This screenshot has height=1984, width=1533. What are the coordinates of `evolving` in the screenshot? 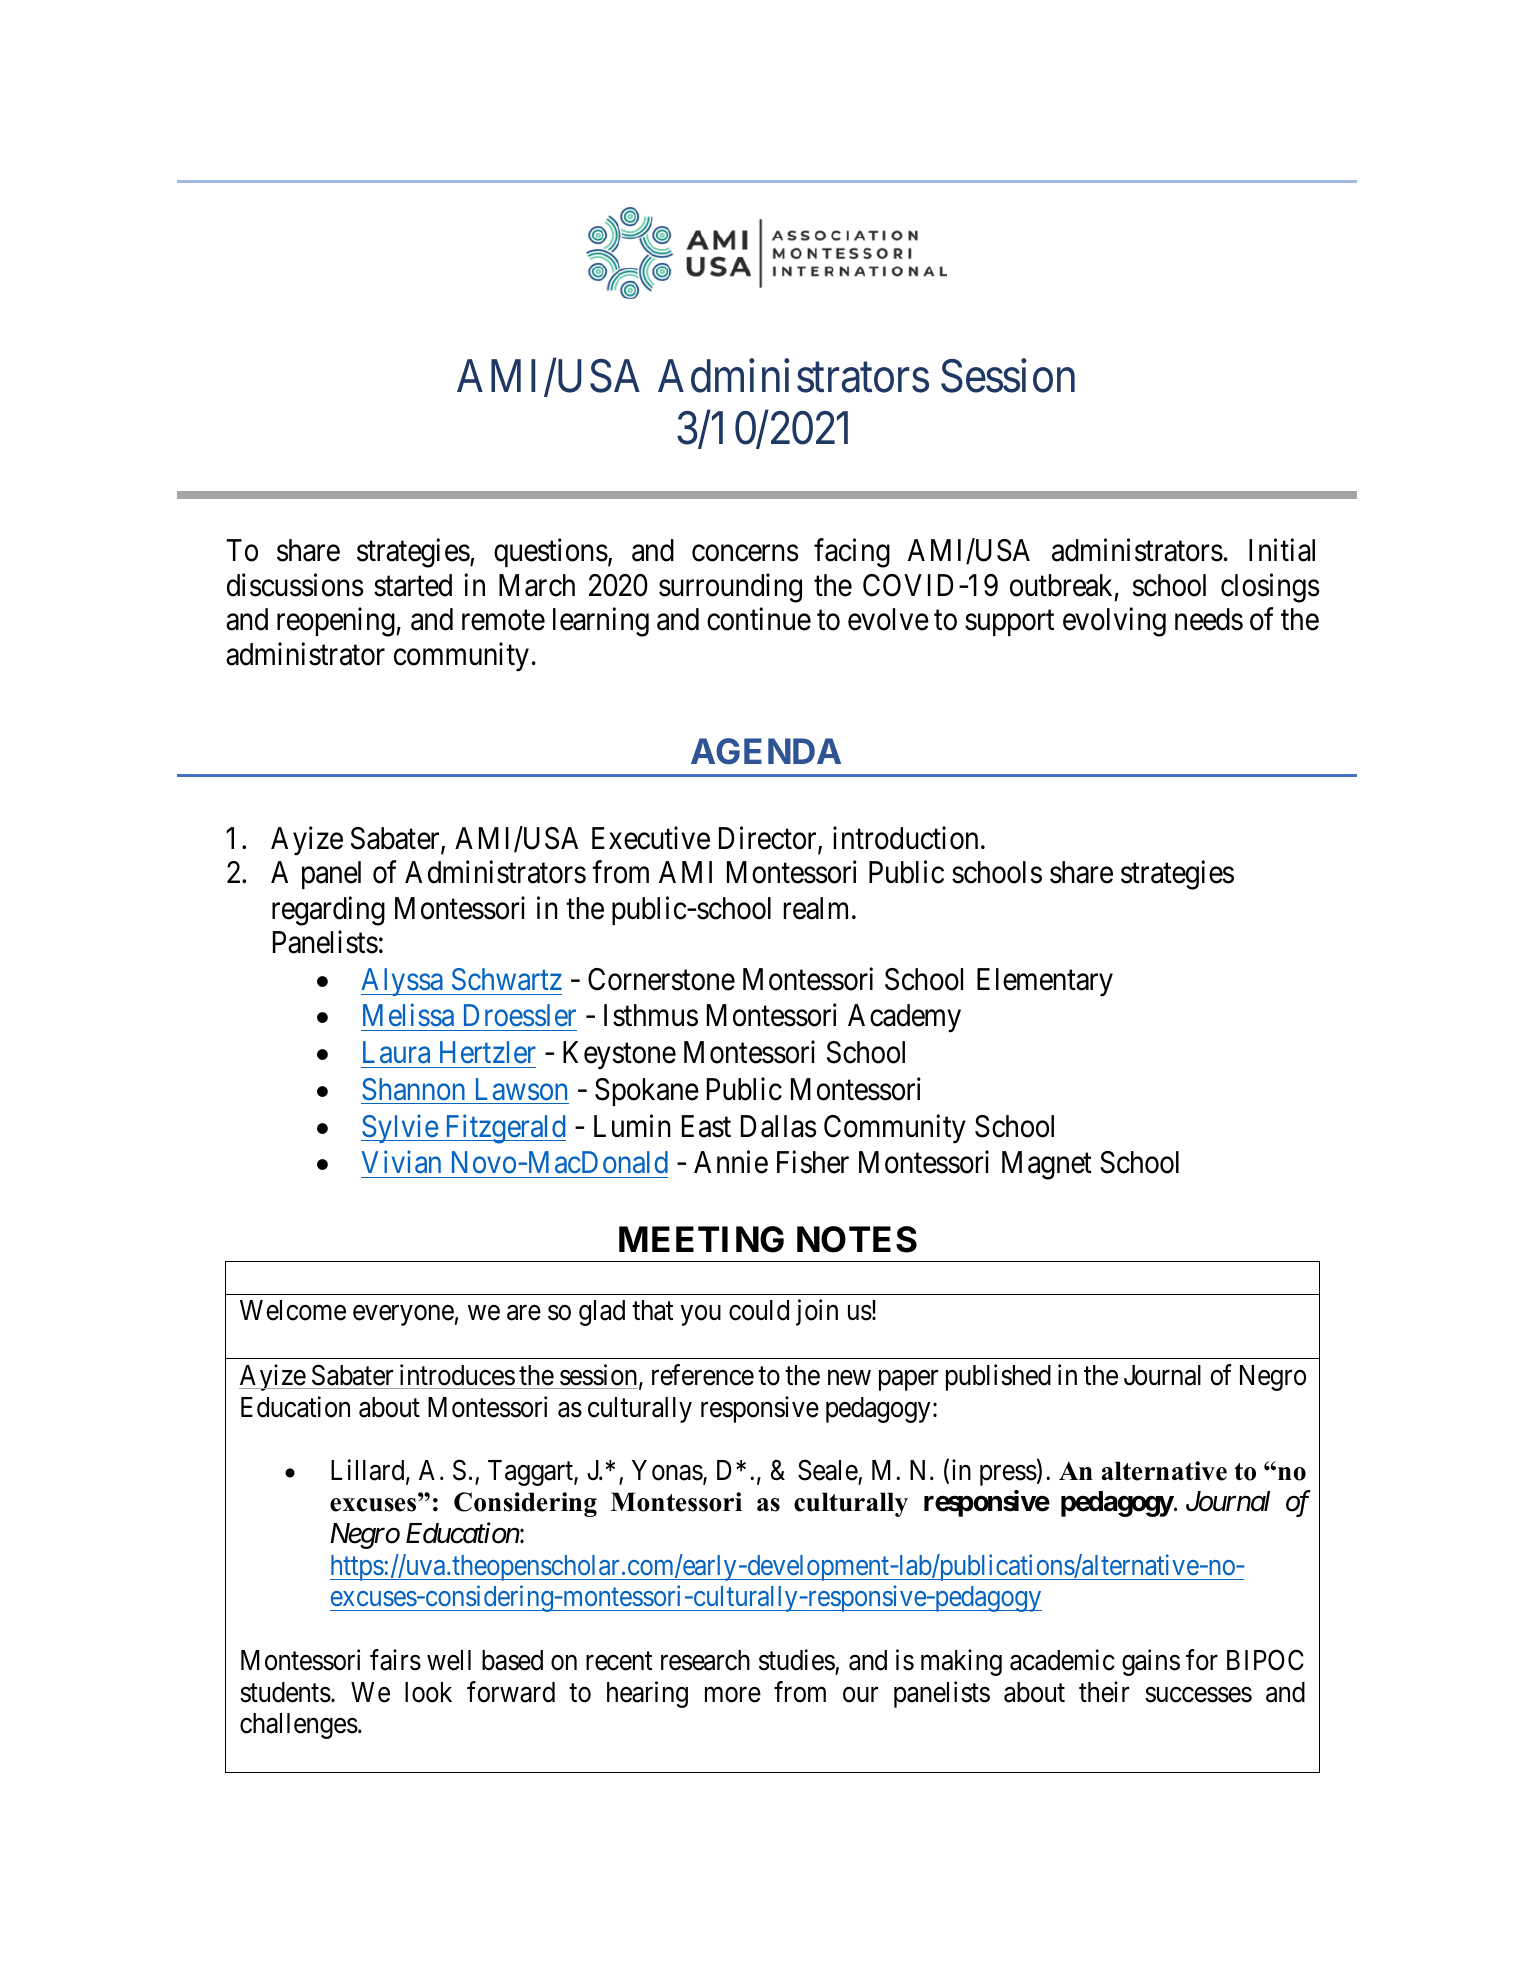 It's located at (1114, 622).
